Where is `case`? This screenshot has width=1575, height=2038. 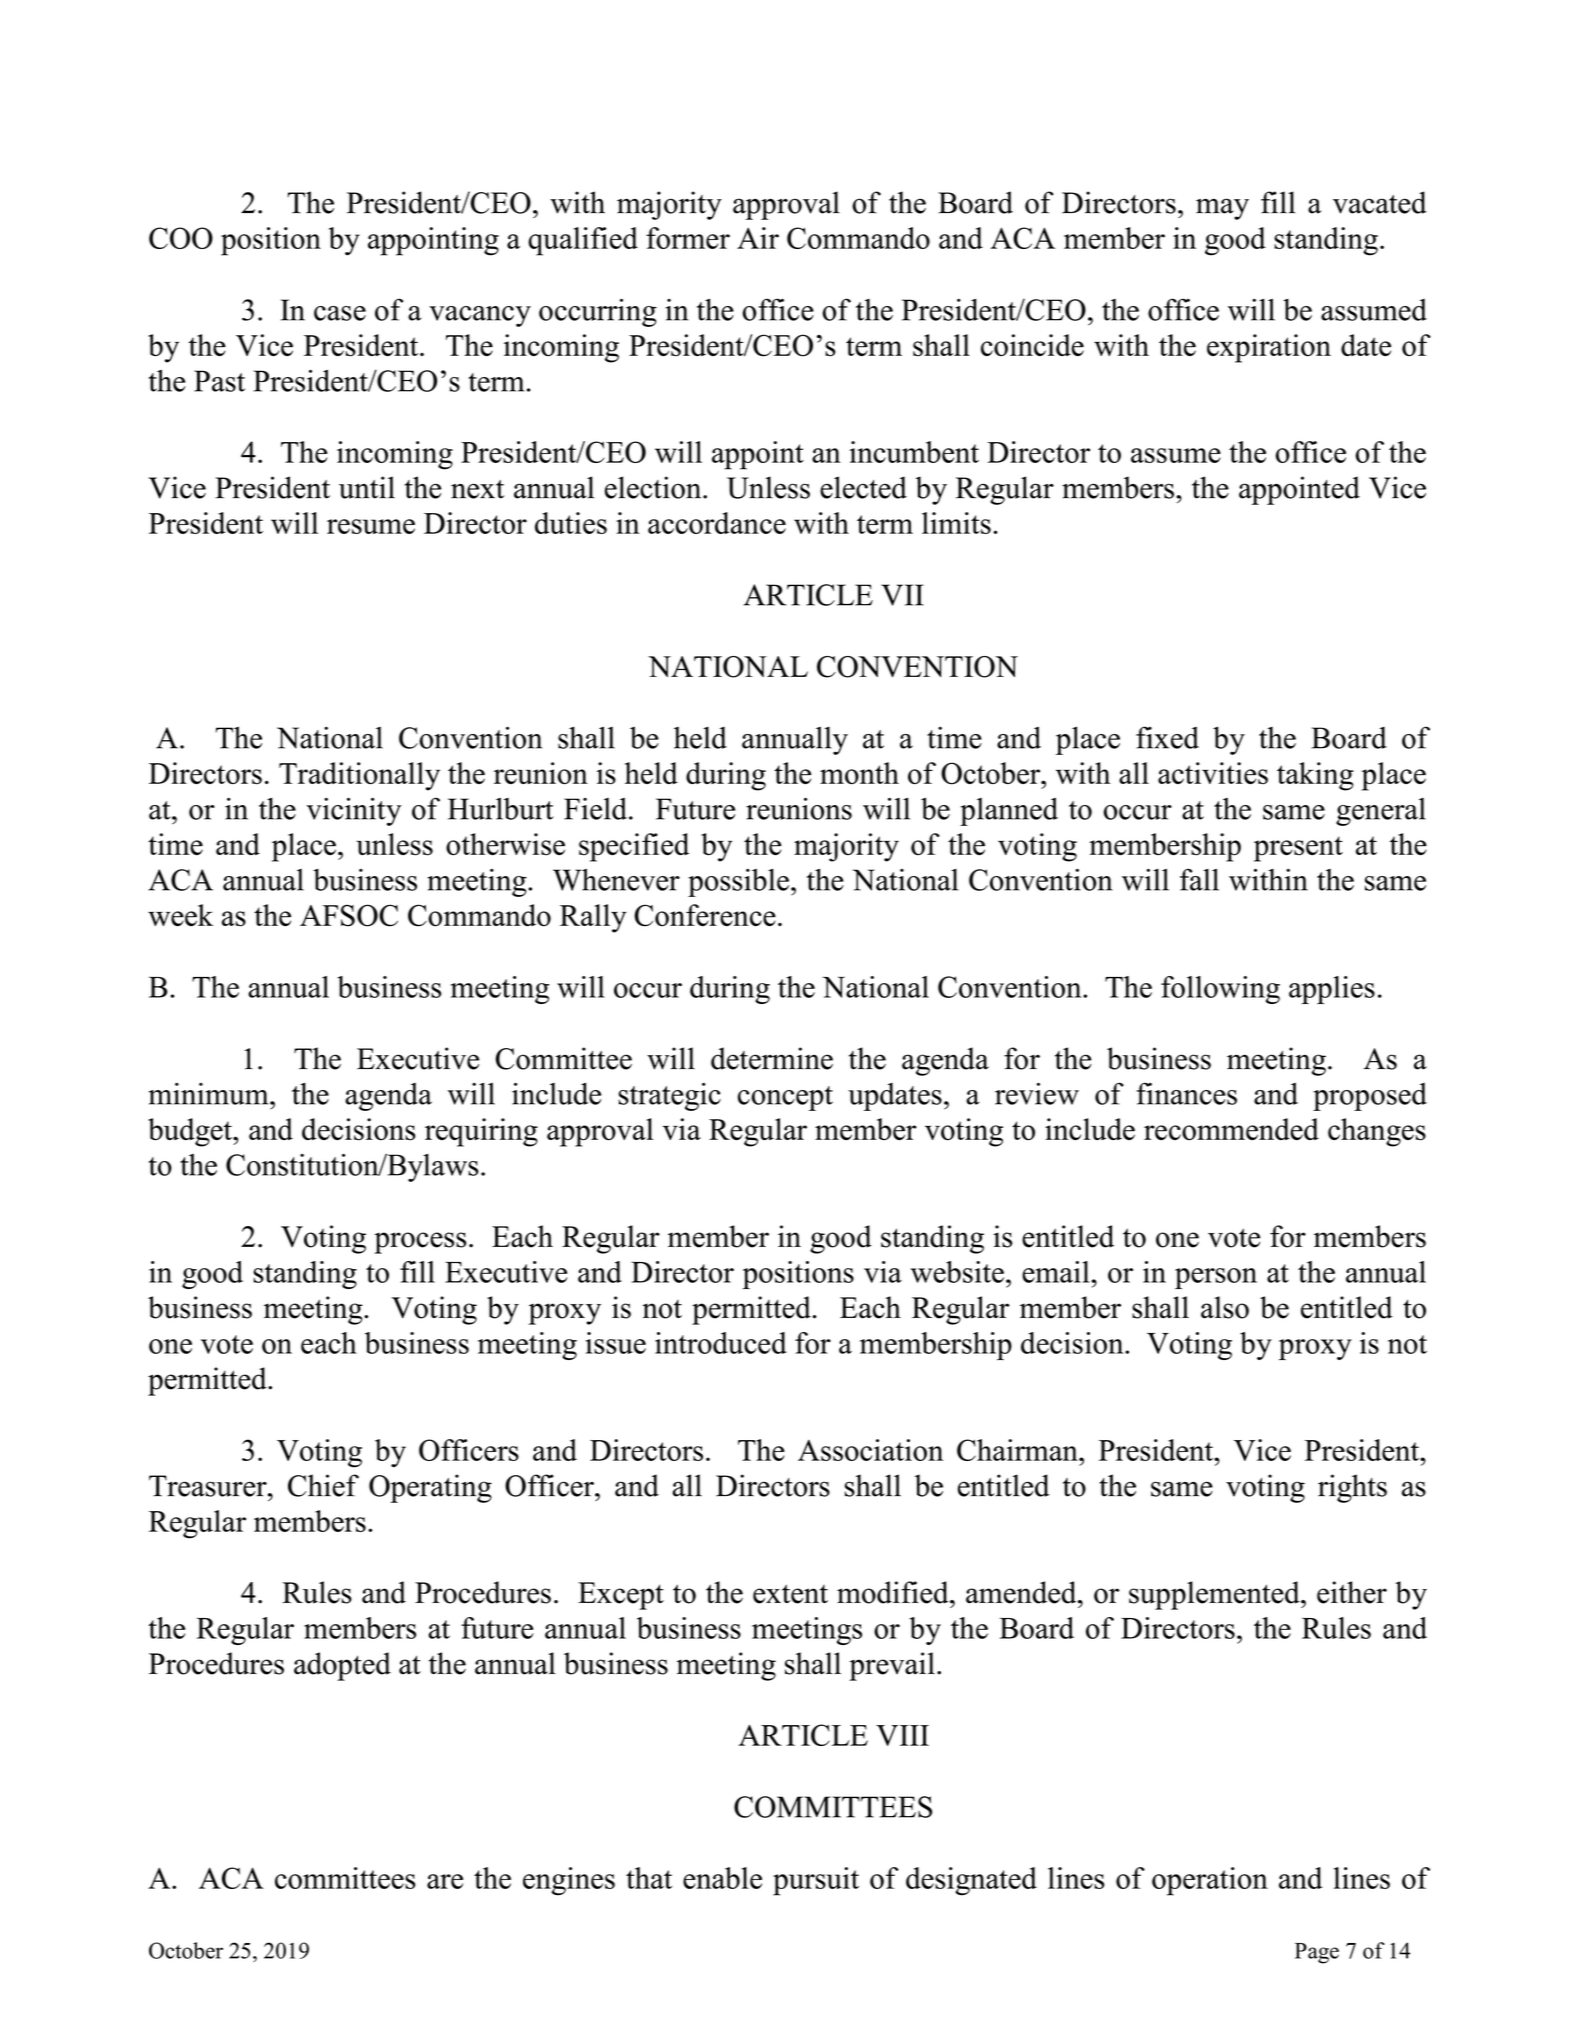 case is located at coordinates (340, 313).
